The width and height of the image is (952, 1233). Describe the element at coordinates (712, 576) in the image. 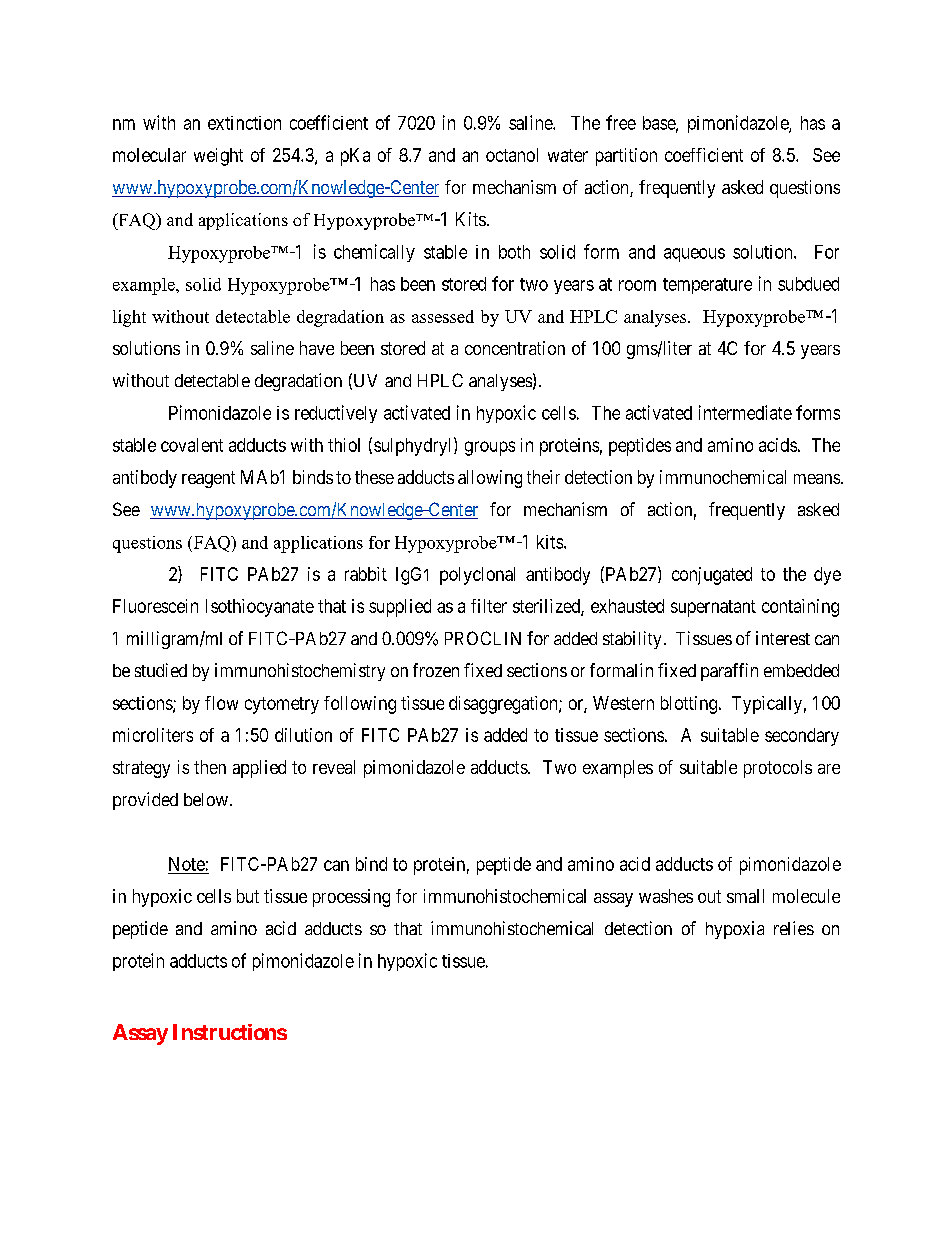

I see `conjugated` at that location.
